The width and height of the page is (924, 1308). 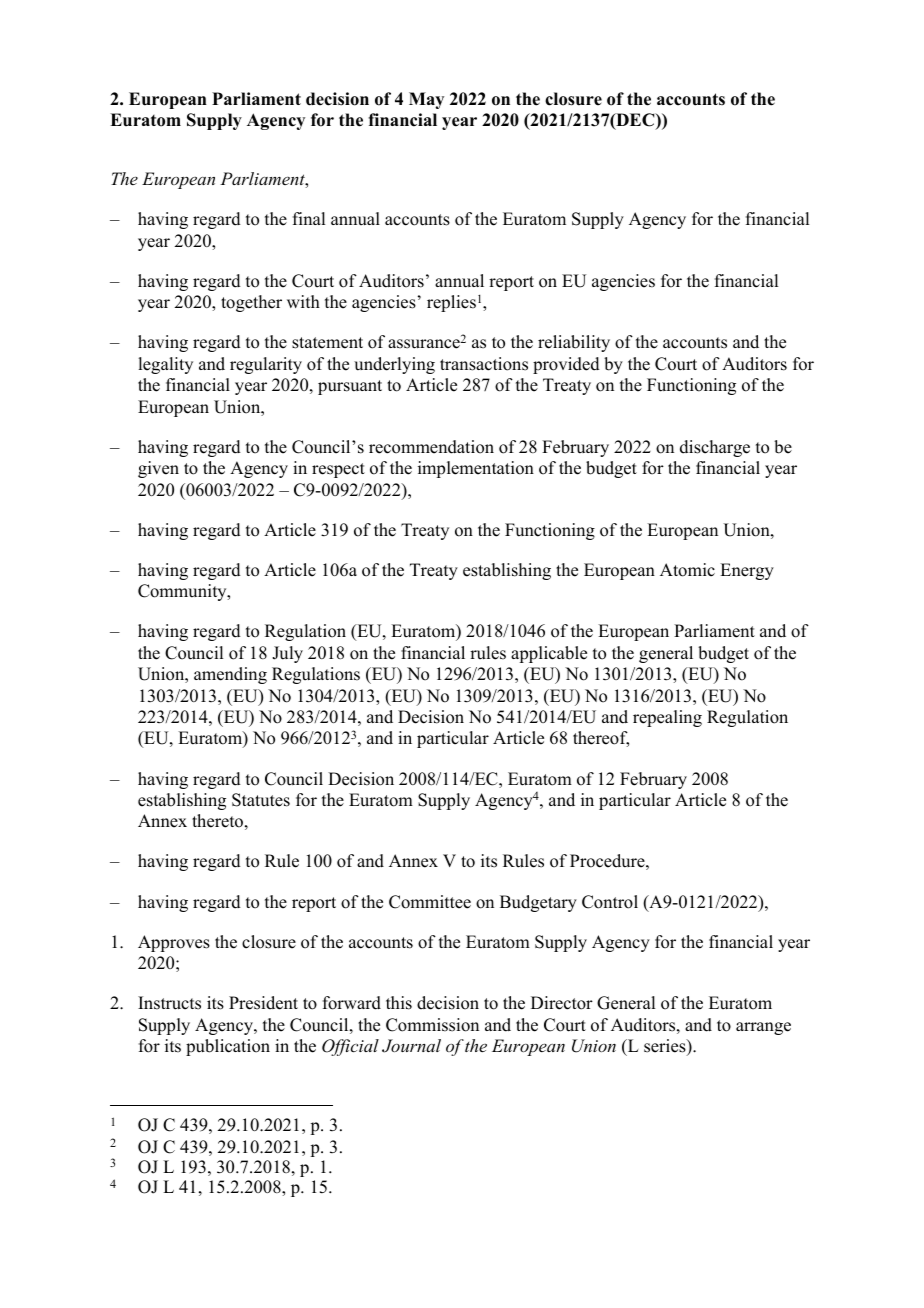 What do you see at coordinates (667, 718) in the page?
I see `repealing` at bounding box center [667, 718].
